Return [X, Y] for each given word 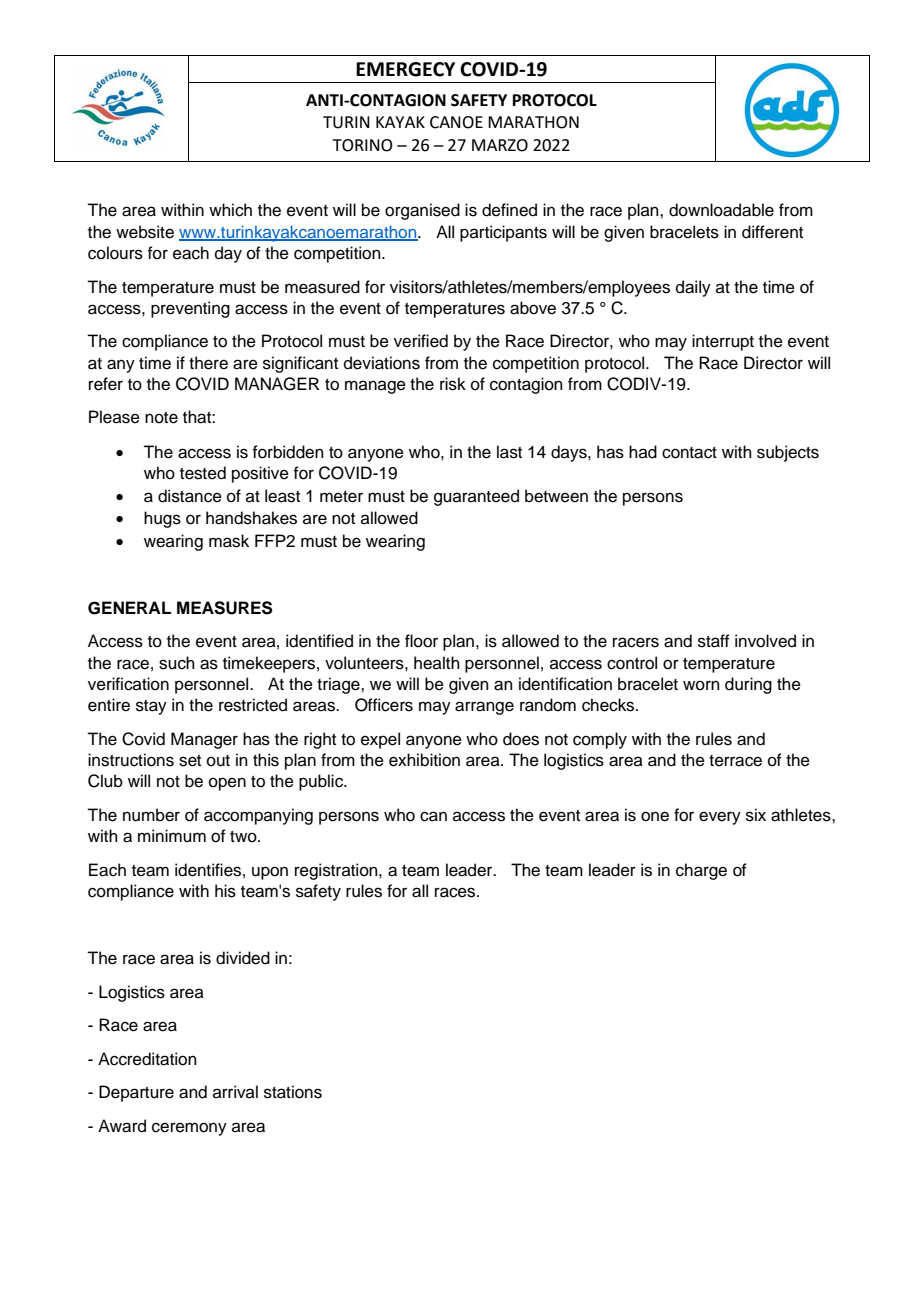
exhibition [424, 760]
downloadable [721, 210]
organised [422, 211]
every [720, 818]
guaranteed [476, 497]
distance [190, 496]
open [227, 784]
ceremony [189, 1129]
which [230, 210]
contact [689, 453]
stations [293, 1092]
